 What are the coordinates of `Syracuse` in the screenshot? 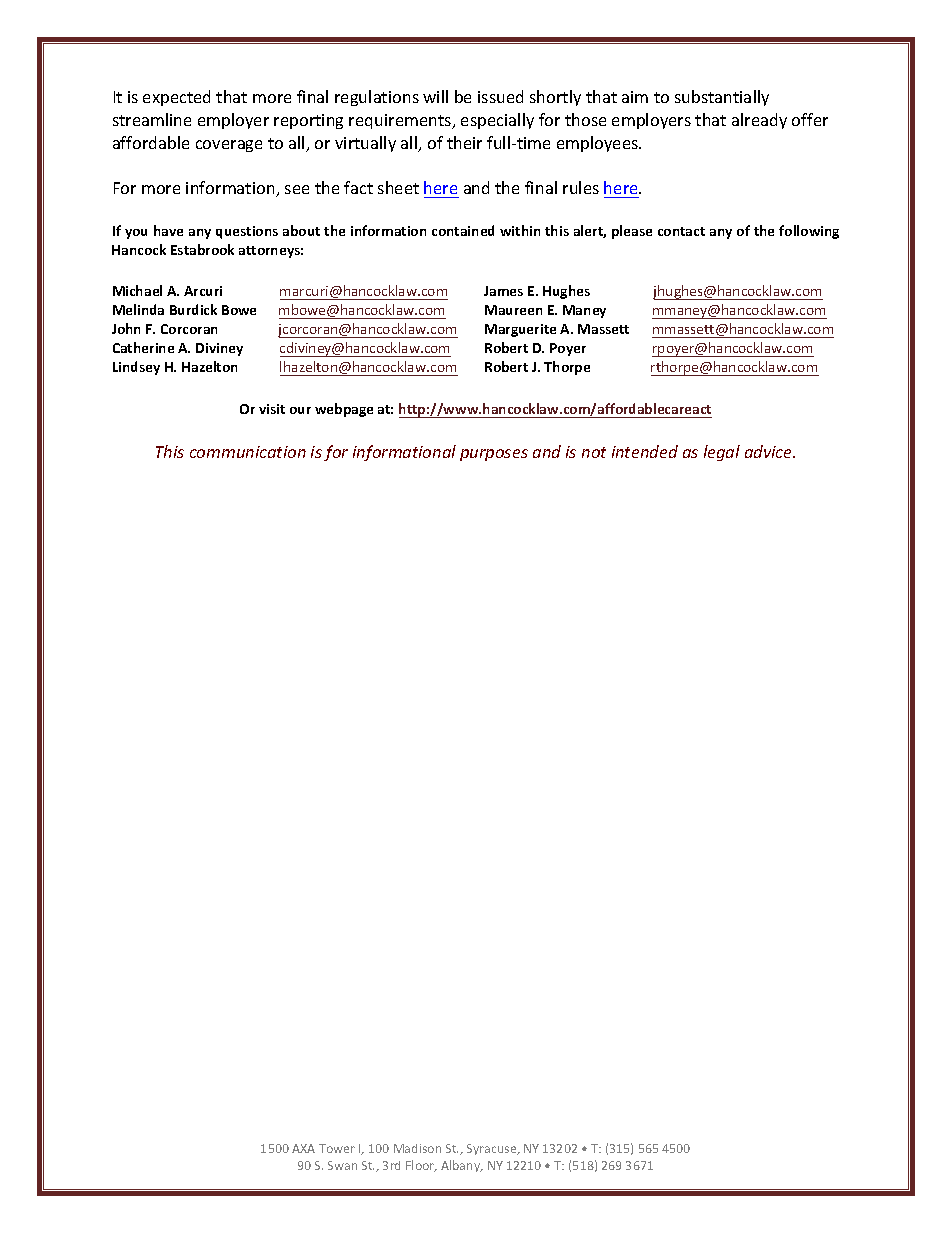 It's located at (493, 1149).
